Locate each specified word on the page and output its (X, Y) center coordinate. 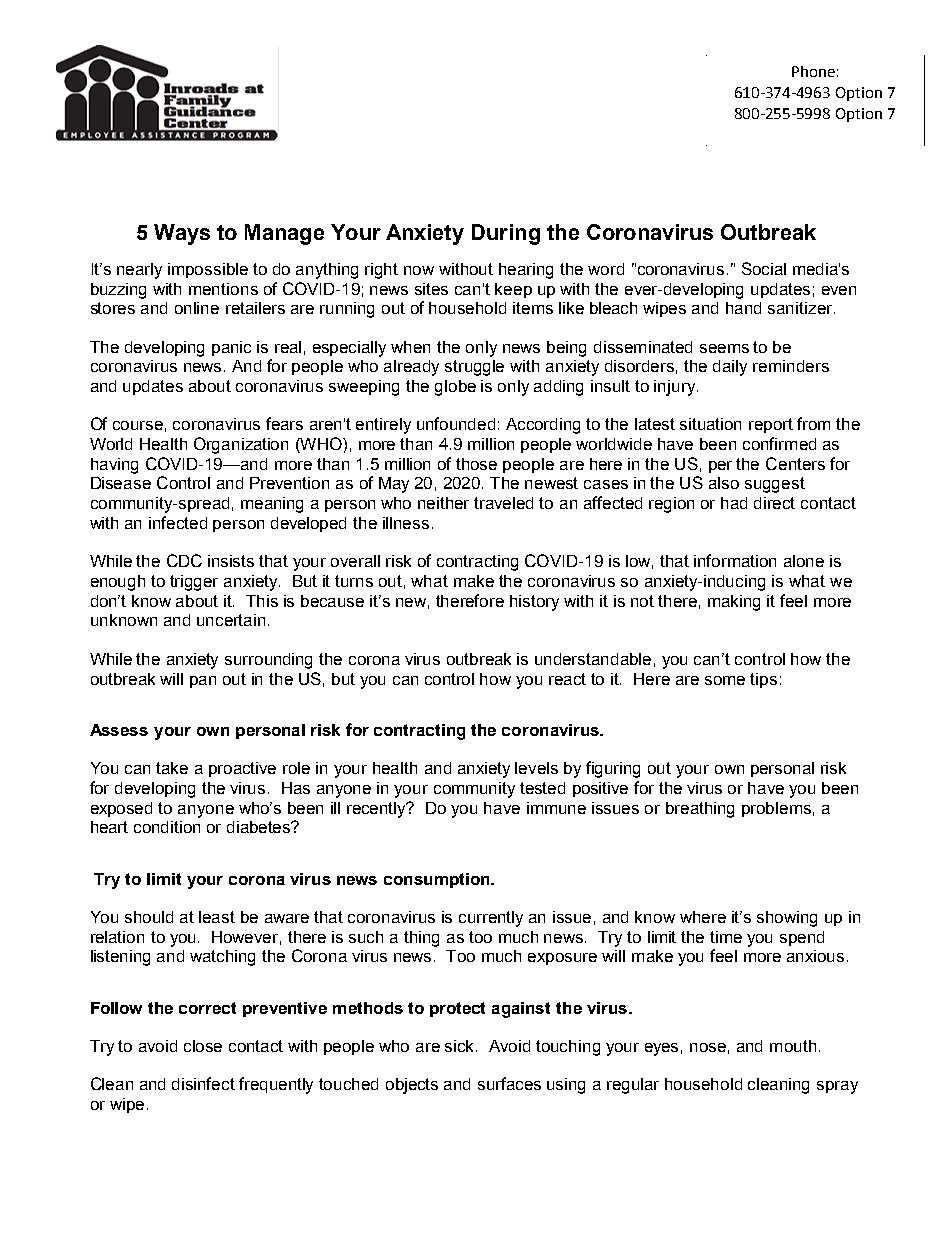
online (197, 308)
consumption (438, 880)
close (203, 1046)
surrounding (268, 661)
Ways (182, 234)
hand (743, 308)
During (506, 234)
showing (787, 919)
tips (763, 680)
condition (167, 827)
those (476, 464)
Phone (813, 71)
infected (178, 522)
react (567, 679)
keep (513, 290)
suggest (775, 485)
